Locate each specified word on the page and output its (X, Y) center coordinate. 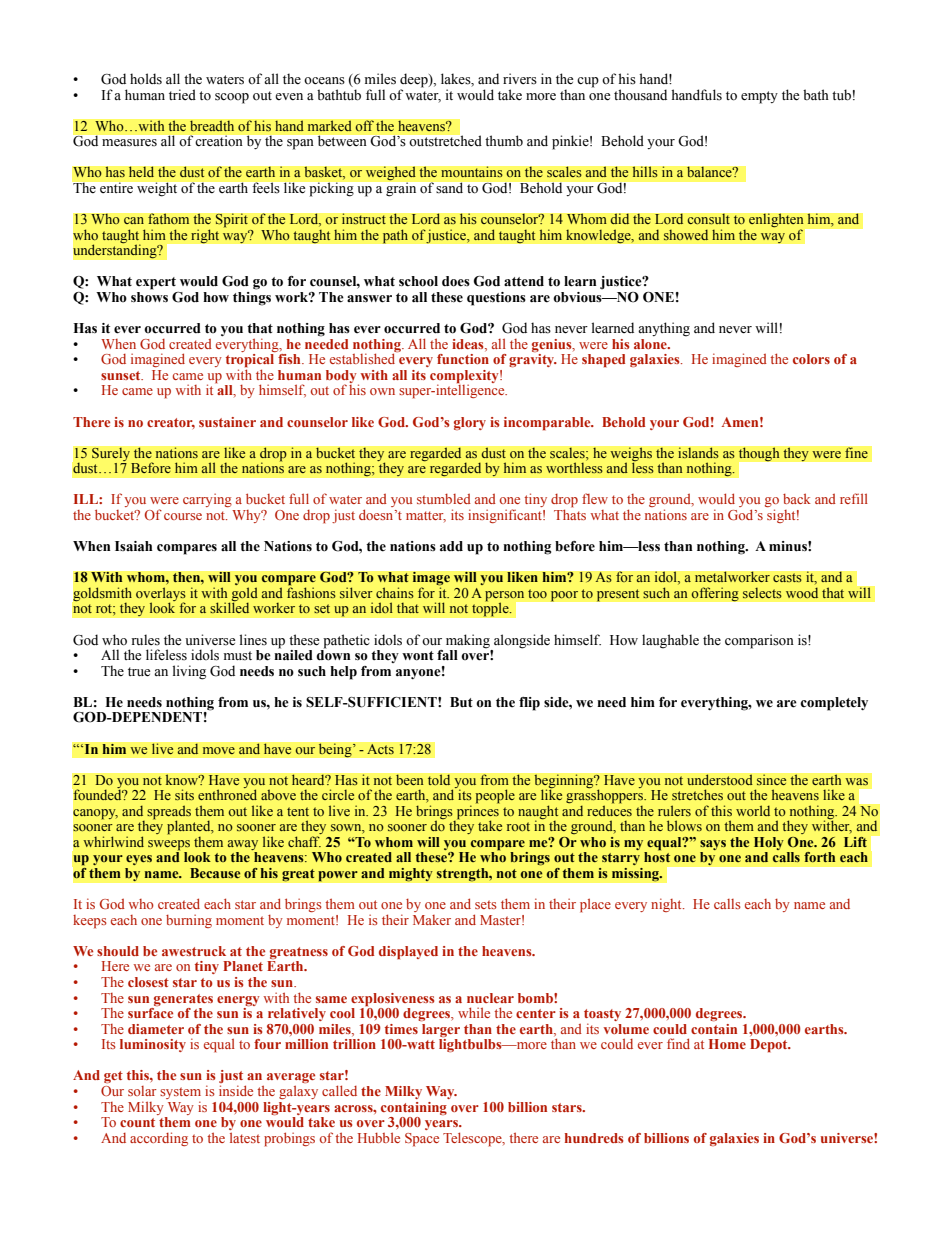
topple (491, 609)
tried (182, 94)
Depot (770, 1046)
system (180, 1094)
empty (759, 97)
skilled (229, 607)
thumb (504, 140)
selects (762, 593)
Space (422, 1140)
